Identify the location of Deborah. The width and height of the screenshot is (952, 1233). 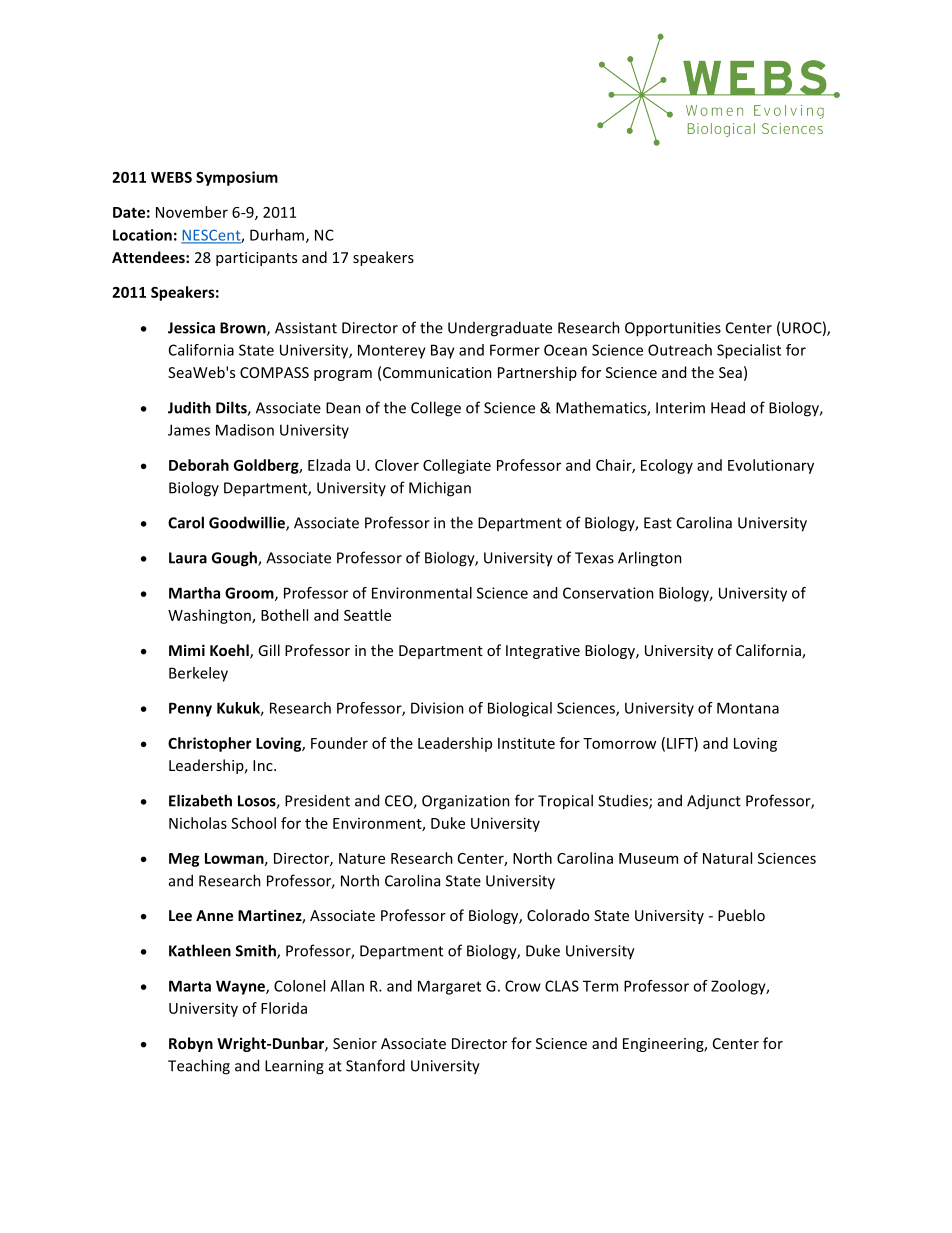
(199, 465).
